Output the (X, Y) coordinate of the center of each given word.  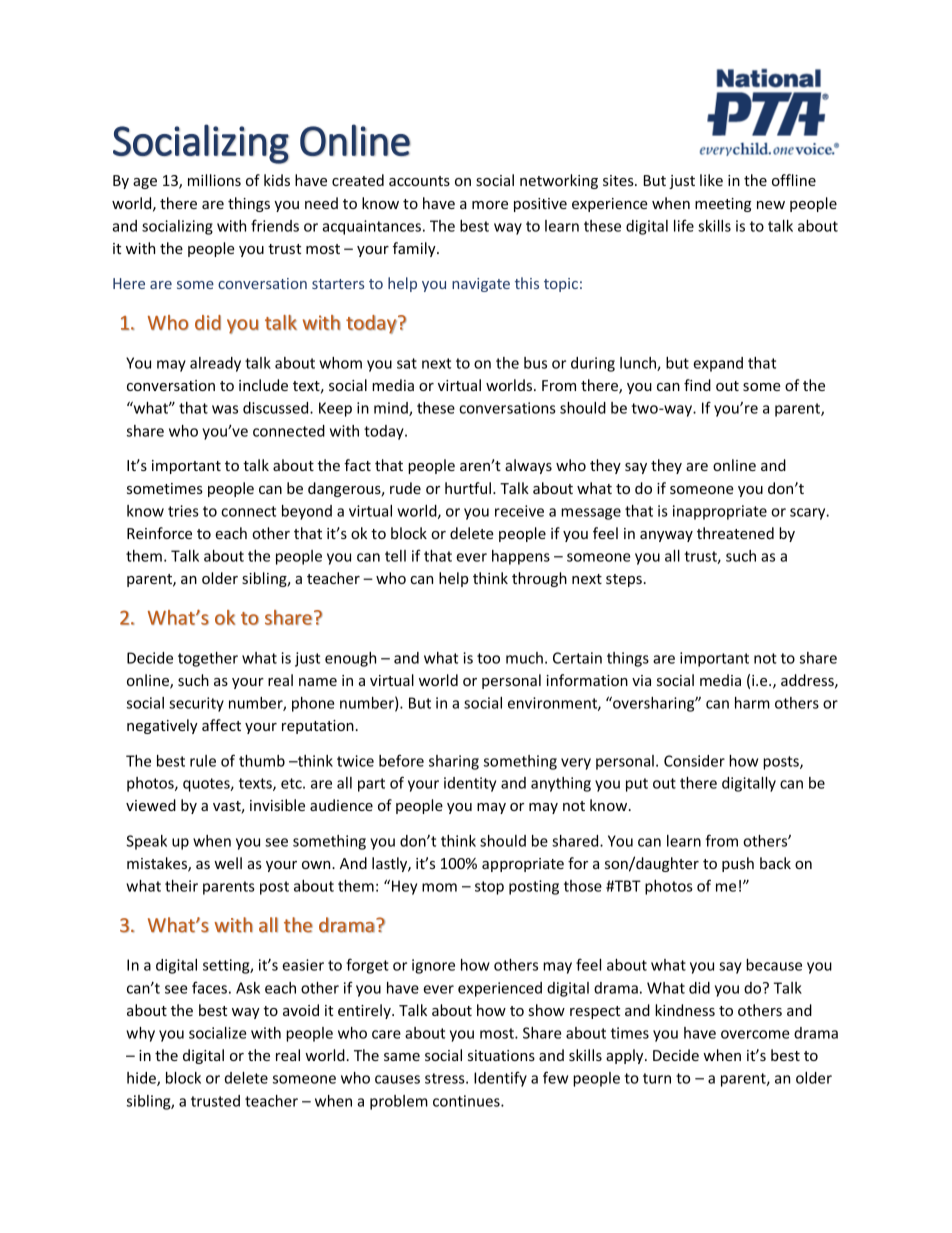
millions (214, 180)
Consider (694, 761)
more (490, 205)
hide (142, 1079)
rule (203, 761)
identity (470, 784)
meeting (723, 205)
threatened (735, 533)
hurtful (468, 488)
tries (183, 511)
